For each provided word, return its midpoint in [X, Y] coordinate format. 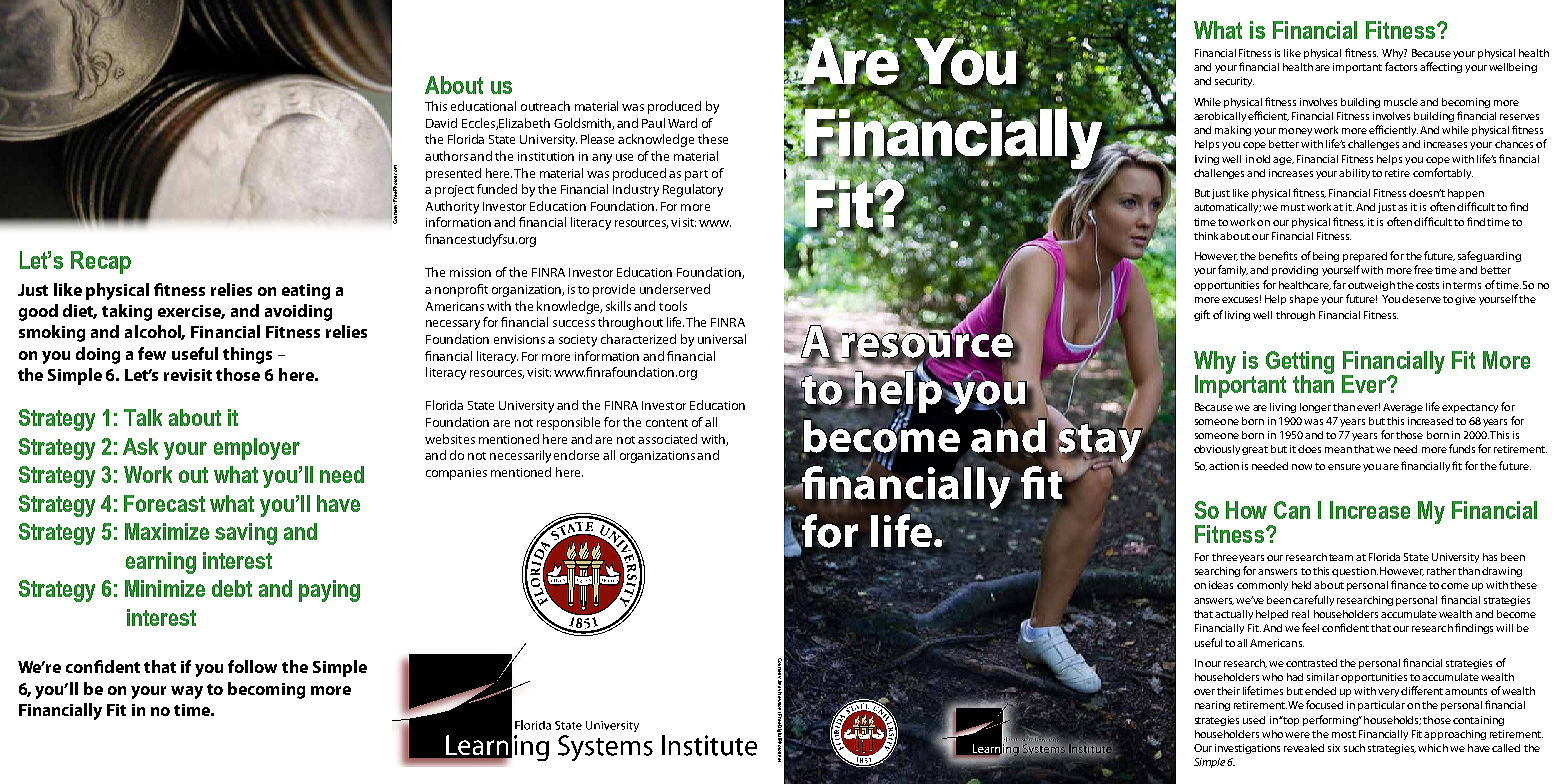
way [187, 692]
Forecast [164, 503]
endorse [576, 455]
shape [1304, 300]
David [441, 123]
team [1341, 557]
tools [673, 306]
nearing [1212, 706]
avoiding [298, 312]
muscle [1401, 102]
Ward [682, 123]
